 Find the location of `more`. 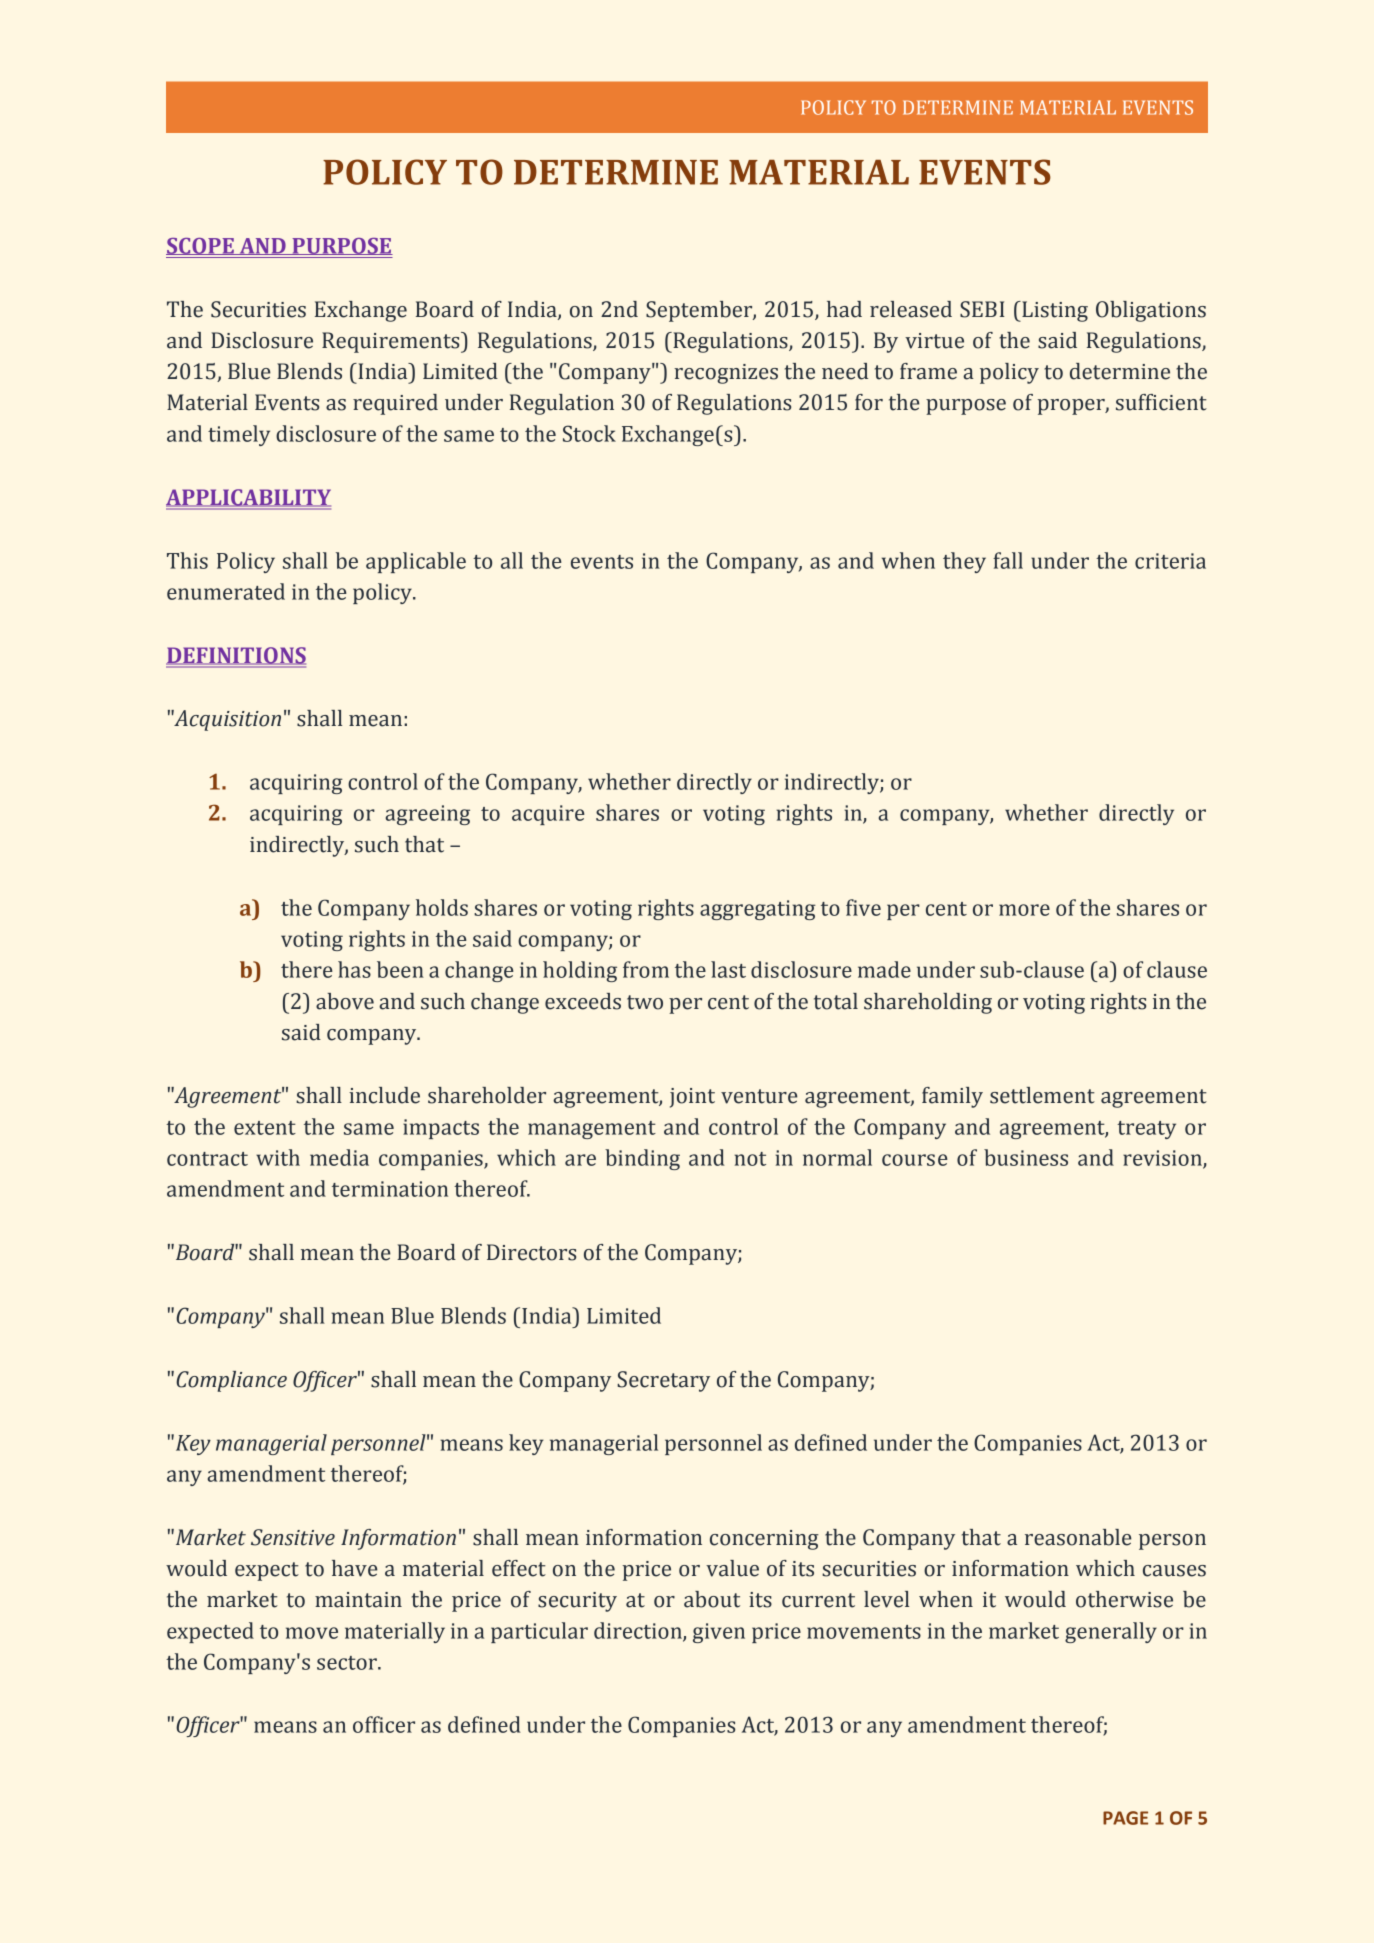

more is located at coordinates (1024, 910).
